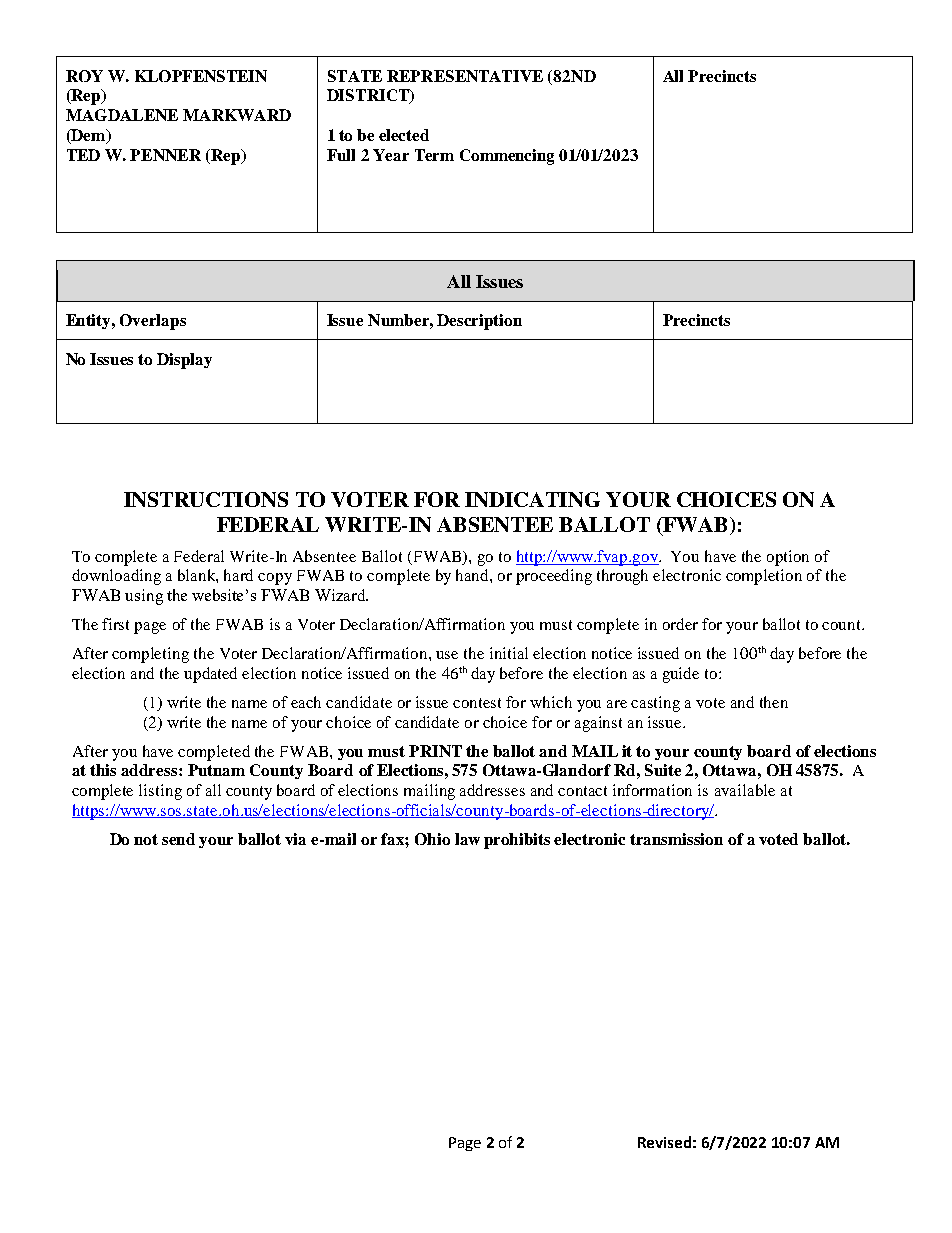  Describe the element at coordinates (434, 155) in the screenshot. I see `Term` at that location.
